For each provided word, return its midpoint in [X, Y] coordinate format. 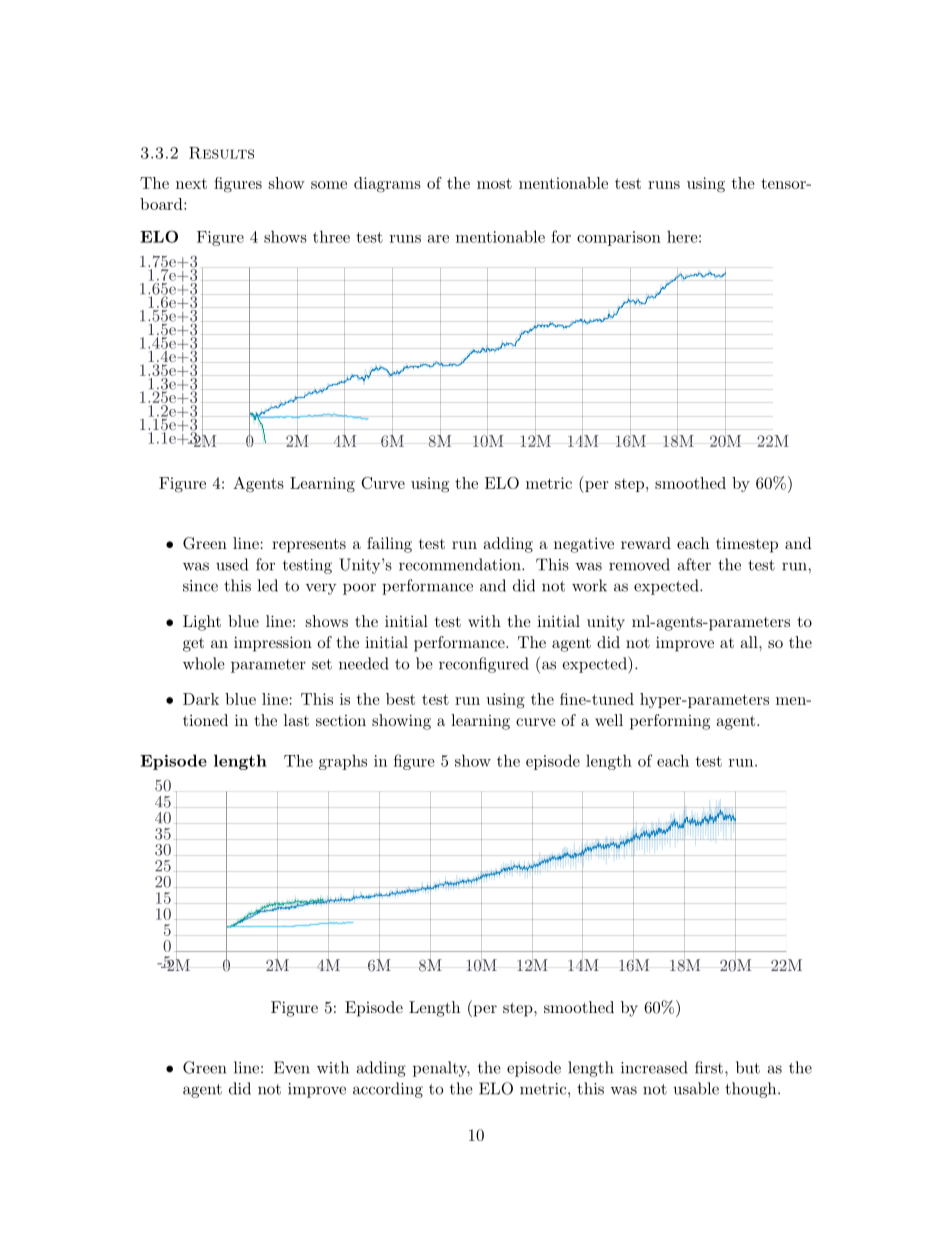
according [388, 1090]
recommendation [461, 564]
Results [221, 153]
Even [292, 1067]
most [494, 183]
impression [273, 644]
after [694, 564]
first [709, 1067]
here [682, 237]
